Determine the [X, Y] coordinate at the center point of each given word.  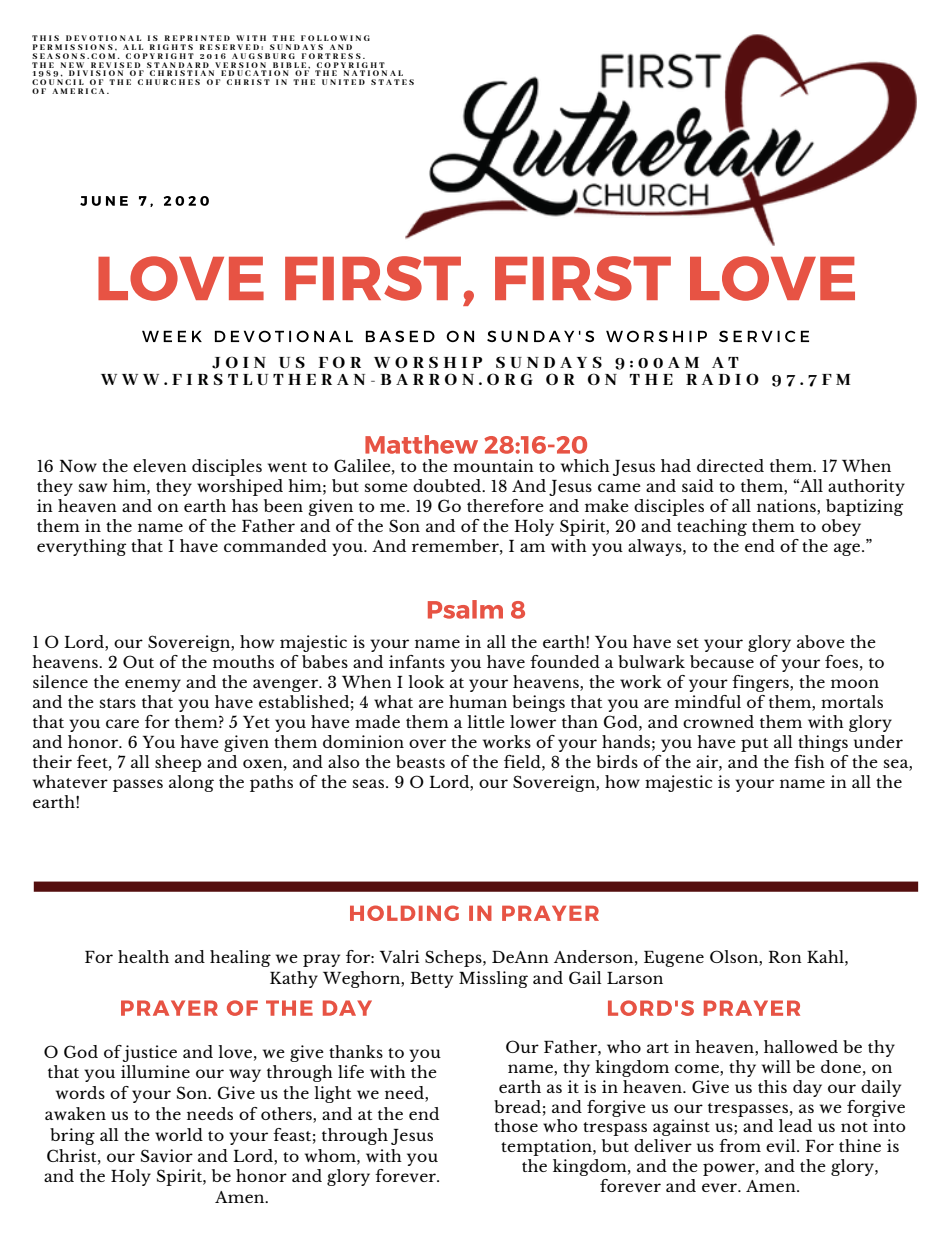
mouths [243, 661]
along [191, 783]
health [143, 956]
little [486, 721]
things [823, 743]
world [179, 1134]
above [821, 642]
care [122, 723]
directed [730, 465]
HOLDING [404, 913]
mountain [493, 465]
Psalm [465, 609]
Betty [431, 980]
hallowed [801, 1046]
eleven [160, 466]
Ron [785, 957]
